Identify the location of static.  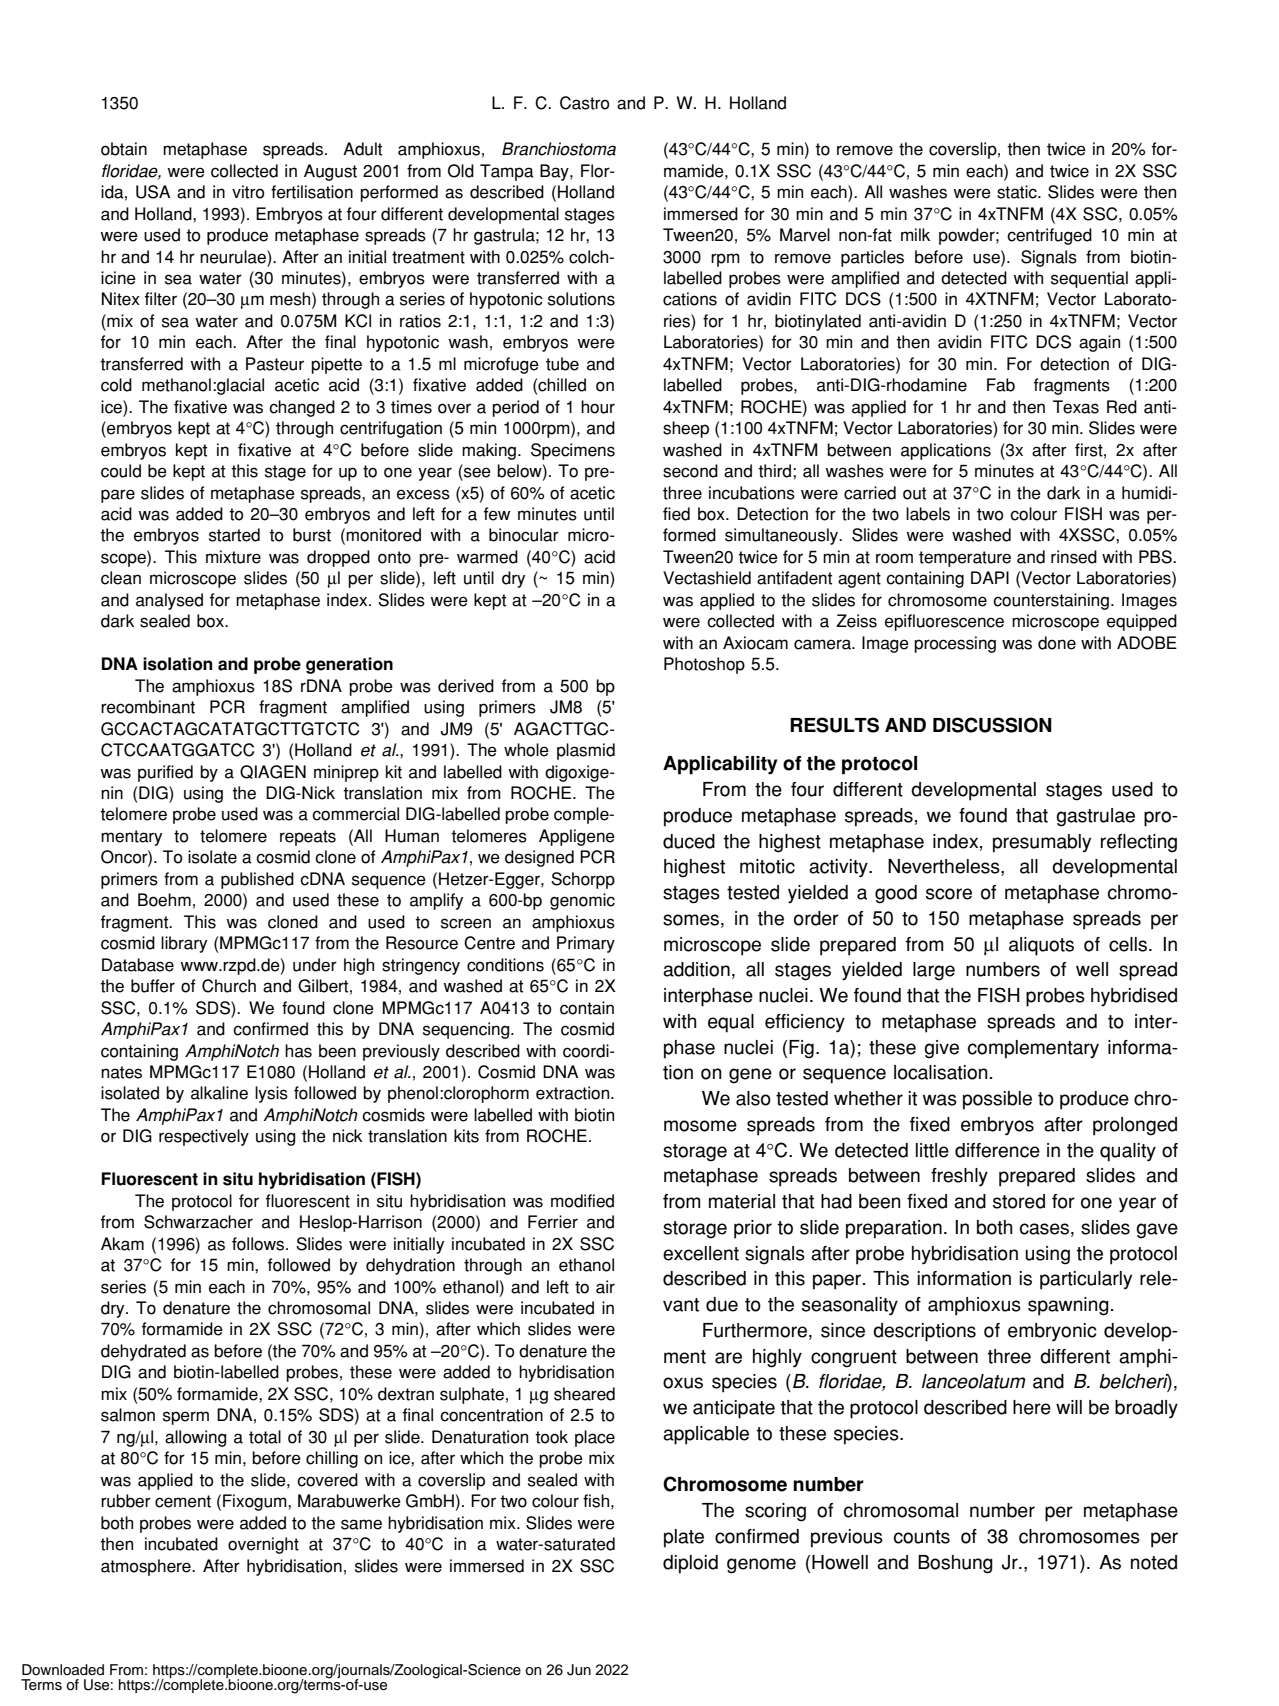
(1018, 192).
